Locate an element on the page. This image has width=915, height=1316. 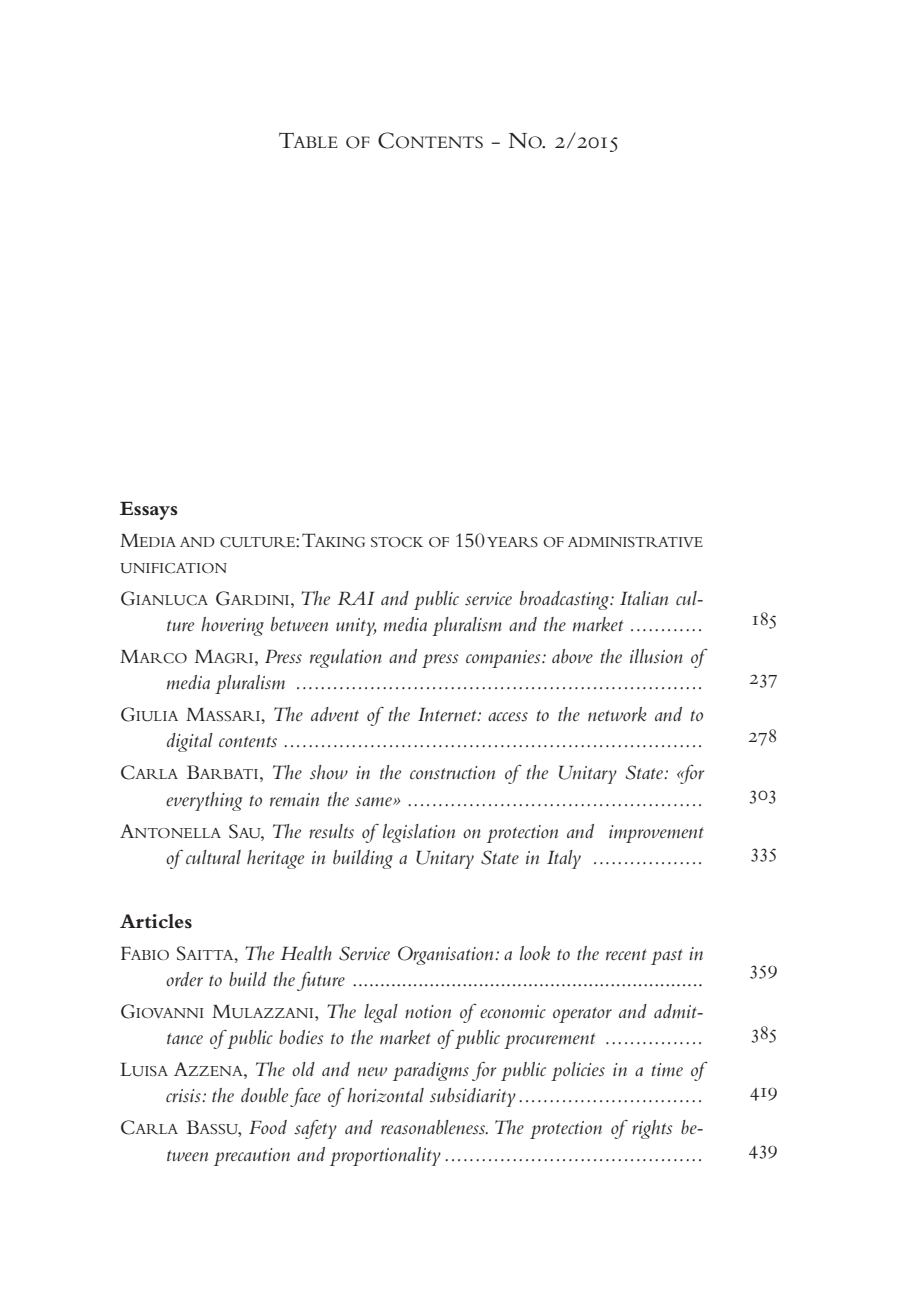
Food is located at coordinates (268, 1127).
